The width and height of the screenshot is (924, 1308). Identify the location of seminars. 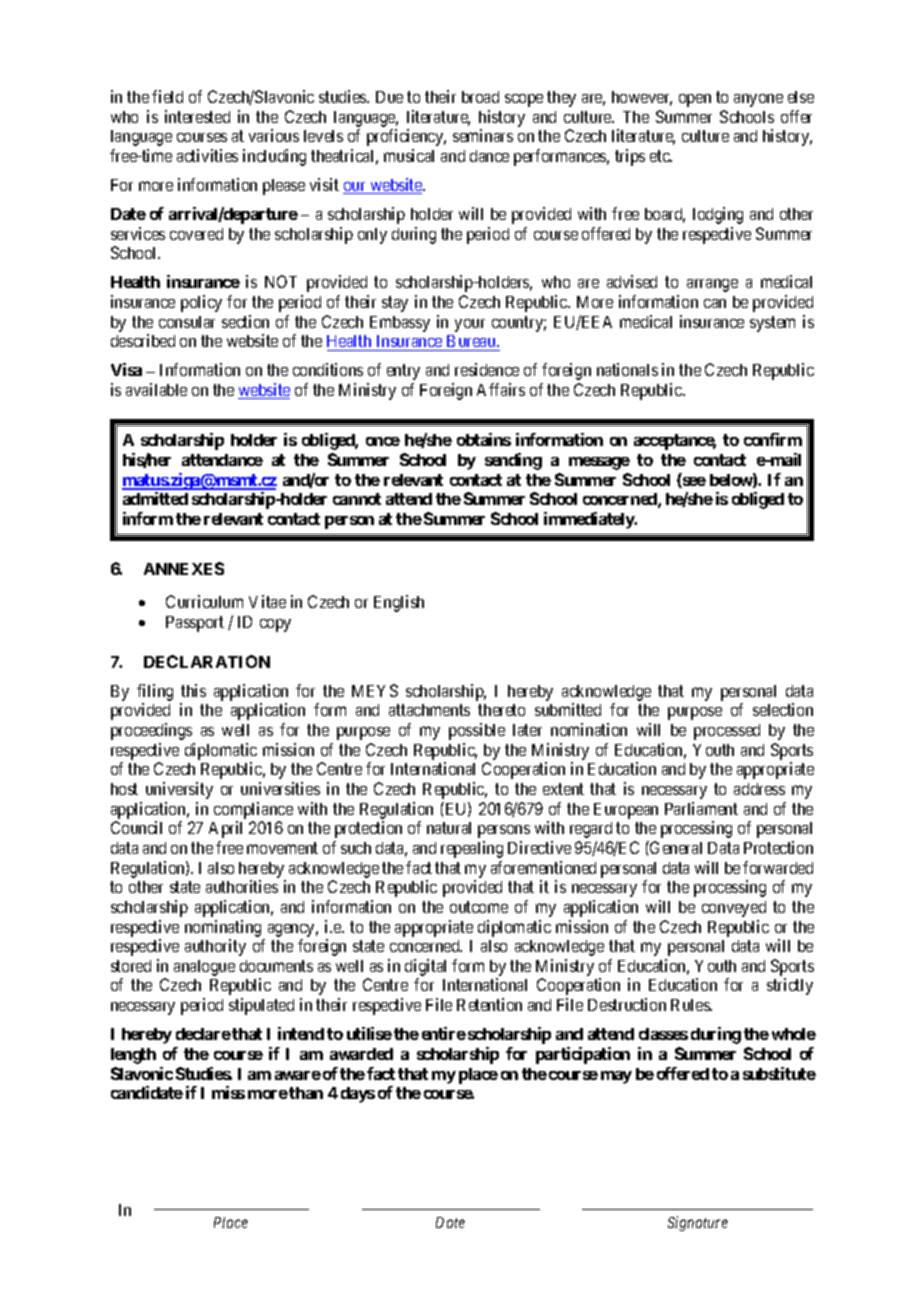
(483, 135).
